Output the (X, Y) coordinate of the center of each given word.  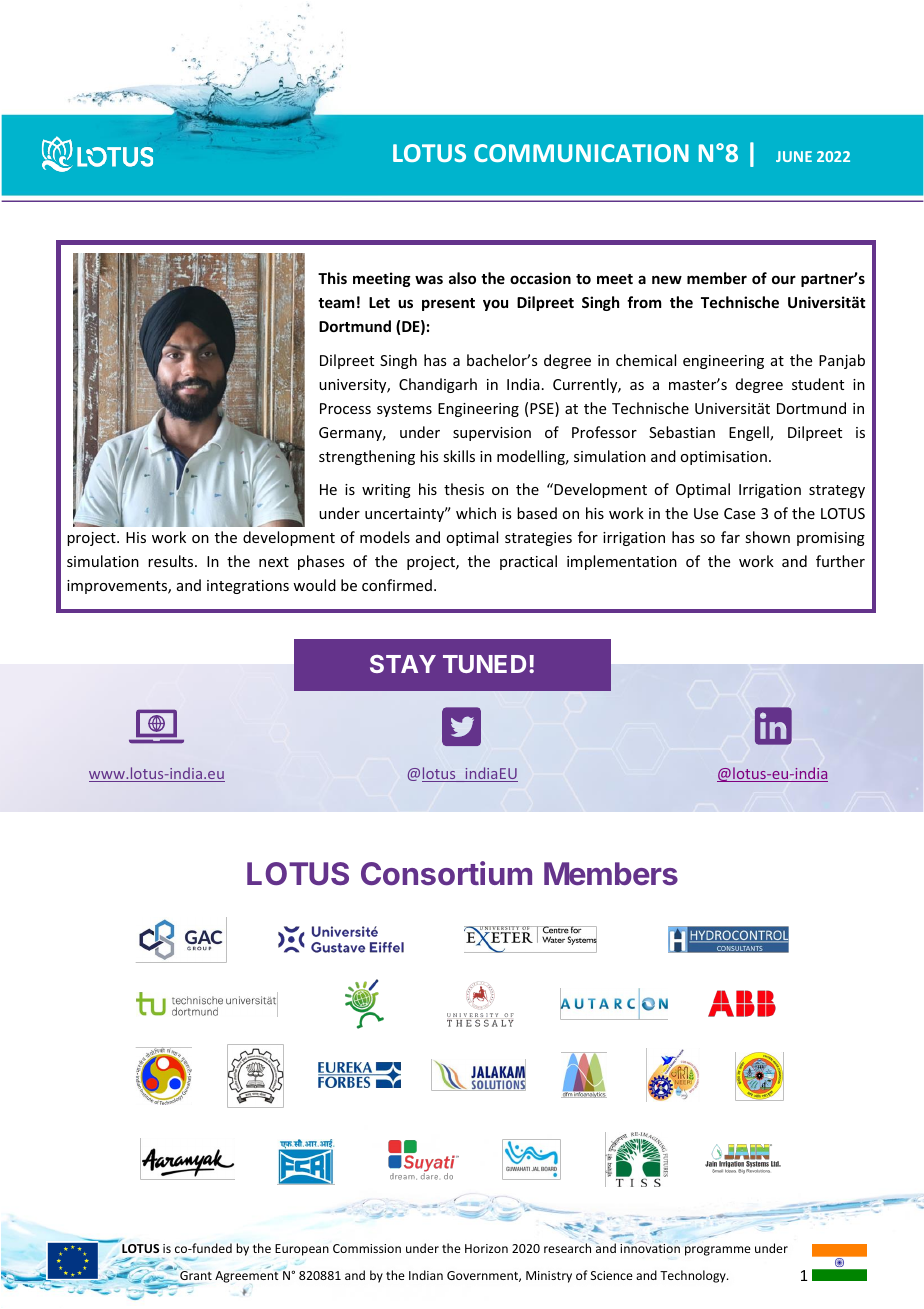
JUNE (794, 156)
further (840, 561)
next (274, 562)
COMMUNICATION (581, 153)
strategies (538, 539)
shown (767, 537)
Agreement (247, 1276)
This (332, 278)
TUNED (484, 664)
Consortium (446, 873)
